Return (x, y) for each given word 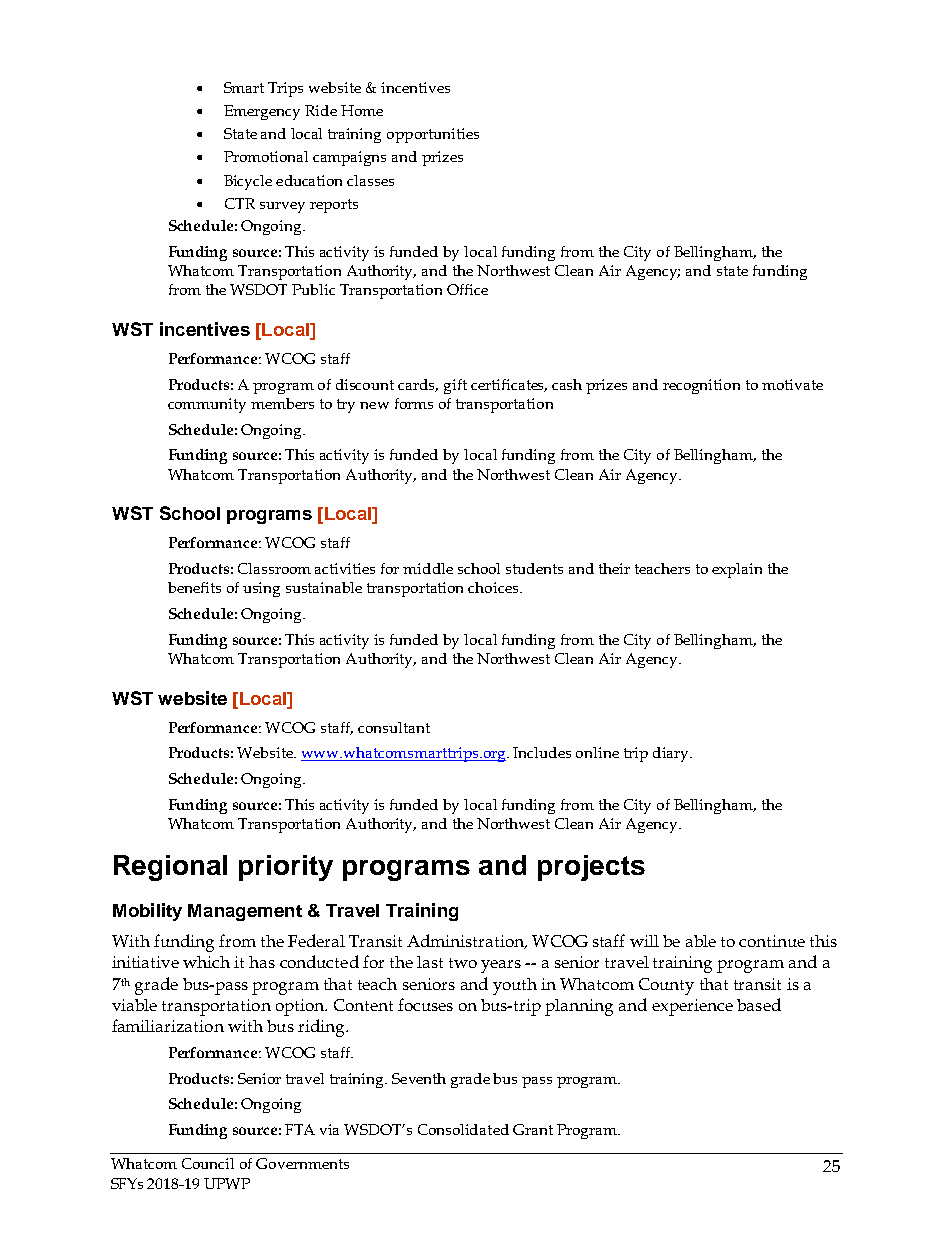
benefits (194, 587)
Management (245, 912)
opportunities (433, 135)
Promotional (266, 156)
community (207, 405)
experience (692, 1007)
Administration (466, 941)
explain (737, 570)
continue (772, 941)
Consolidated (463, 1129)
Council (208, 1163)
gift (455, 386)
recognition (701, 386)
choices (494, 587)
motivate (792, 384)
